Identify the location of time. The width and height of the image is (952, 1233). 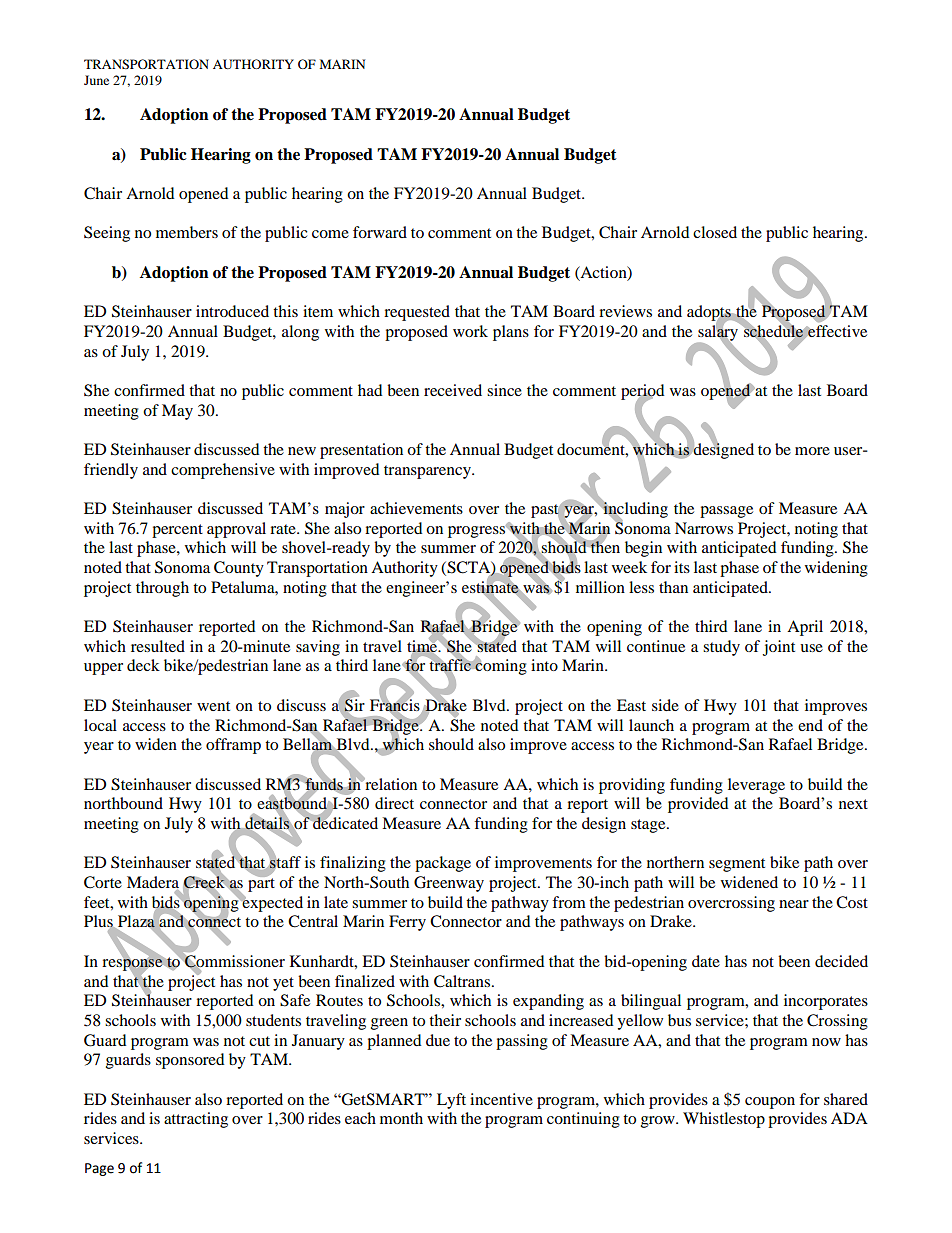
(423, 646).
